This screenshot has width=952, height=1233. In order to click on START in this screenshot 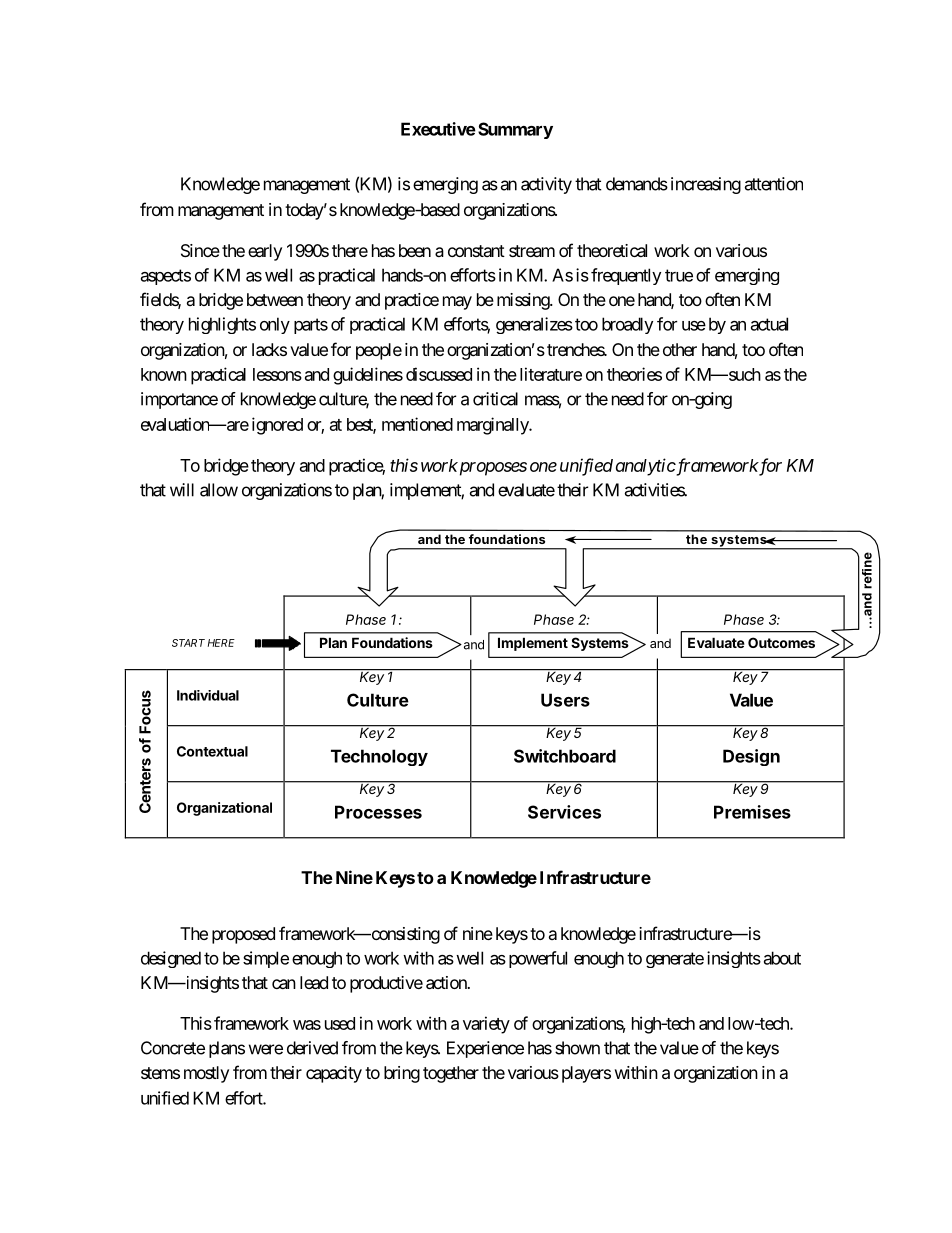, I will do `click(188, 643)`.
